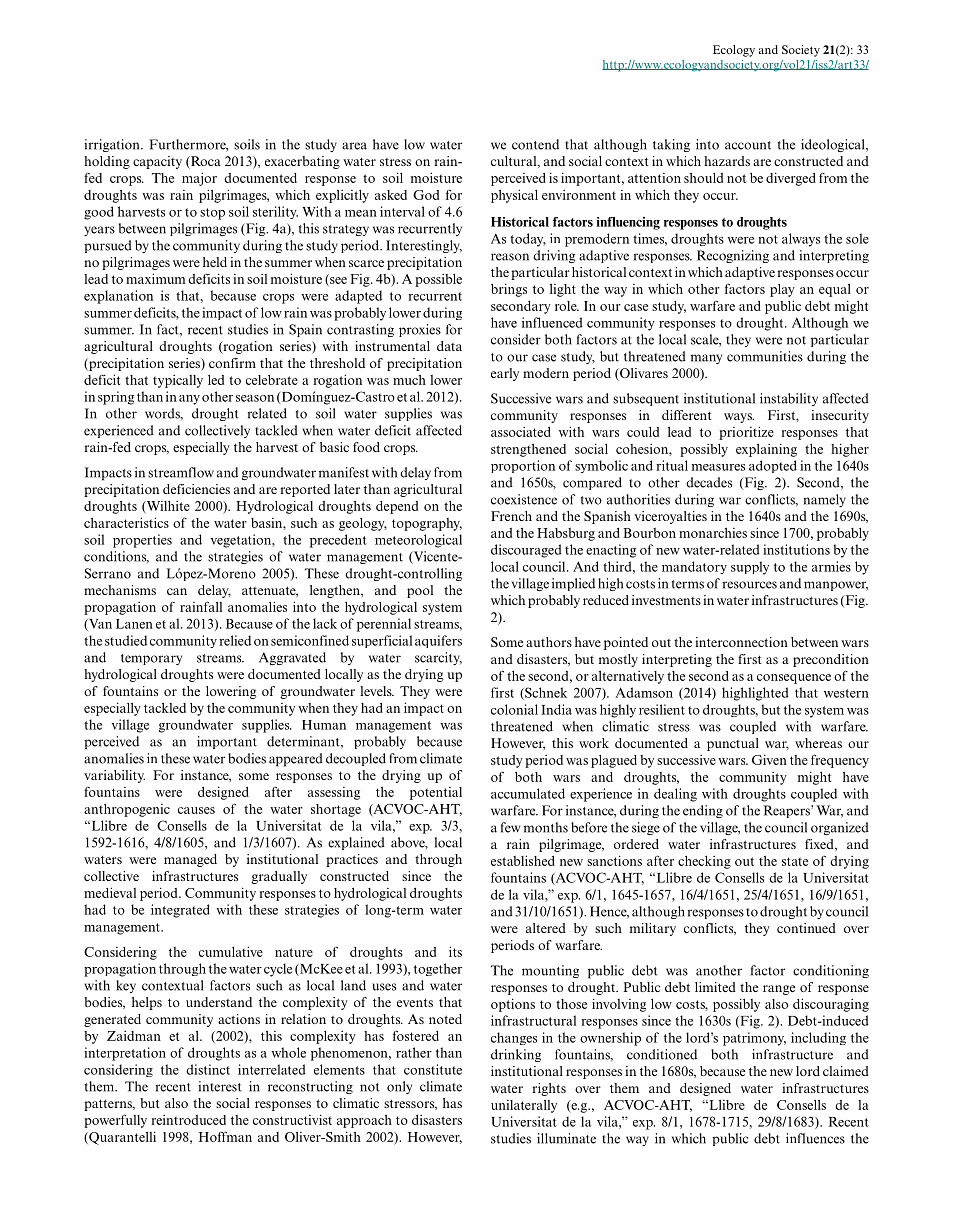  Describe the element at coordinates (235, 640) in the image. I see `relied` at that location.
